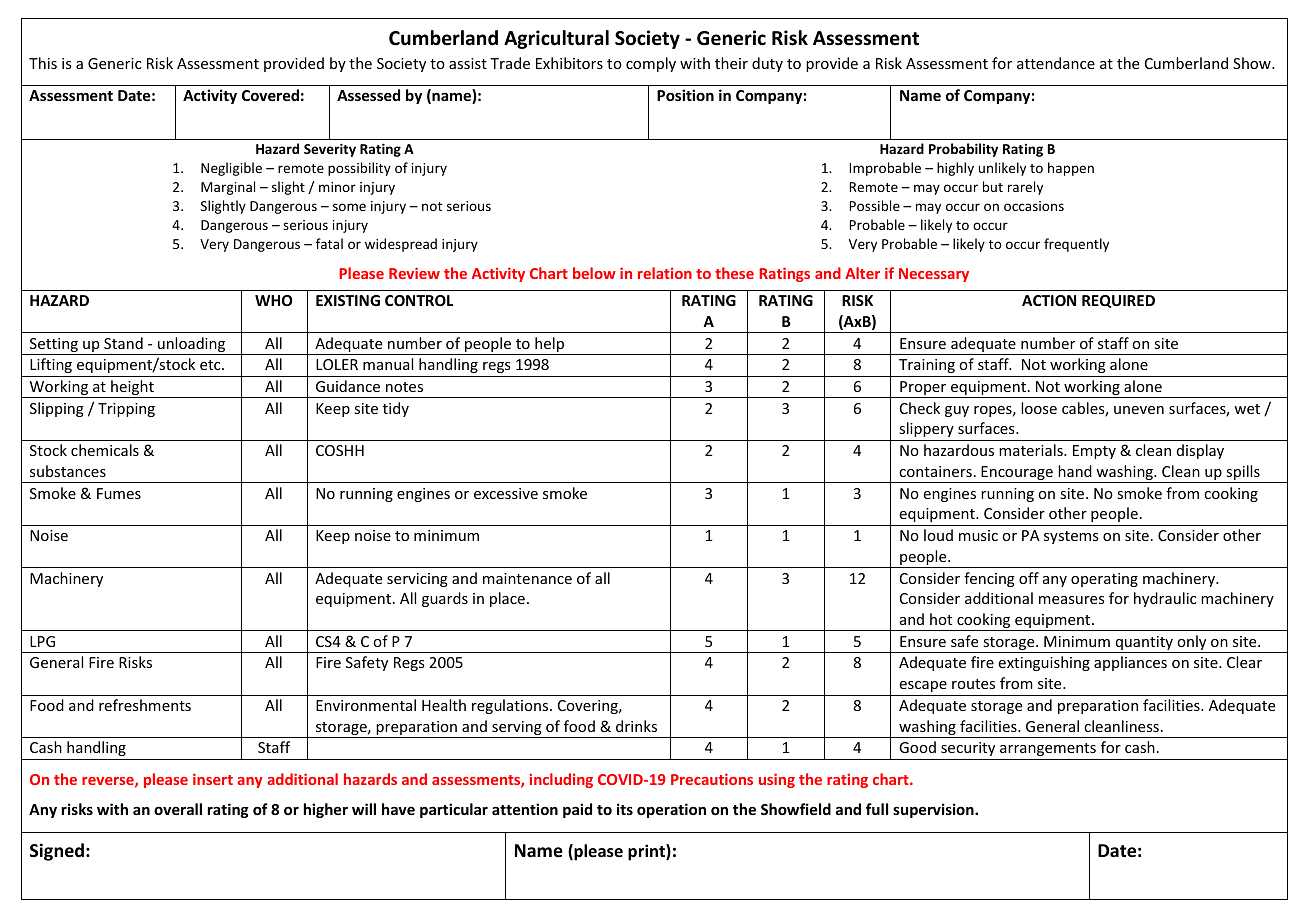  I want to click on chemicals, so click(105, 450).
